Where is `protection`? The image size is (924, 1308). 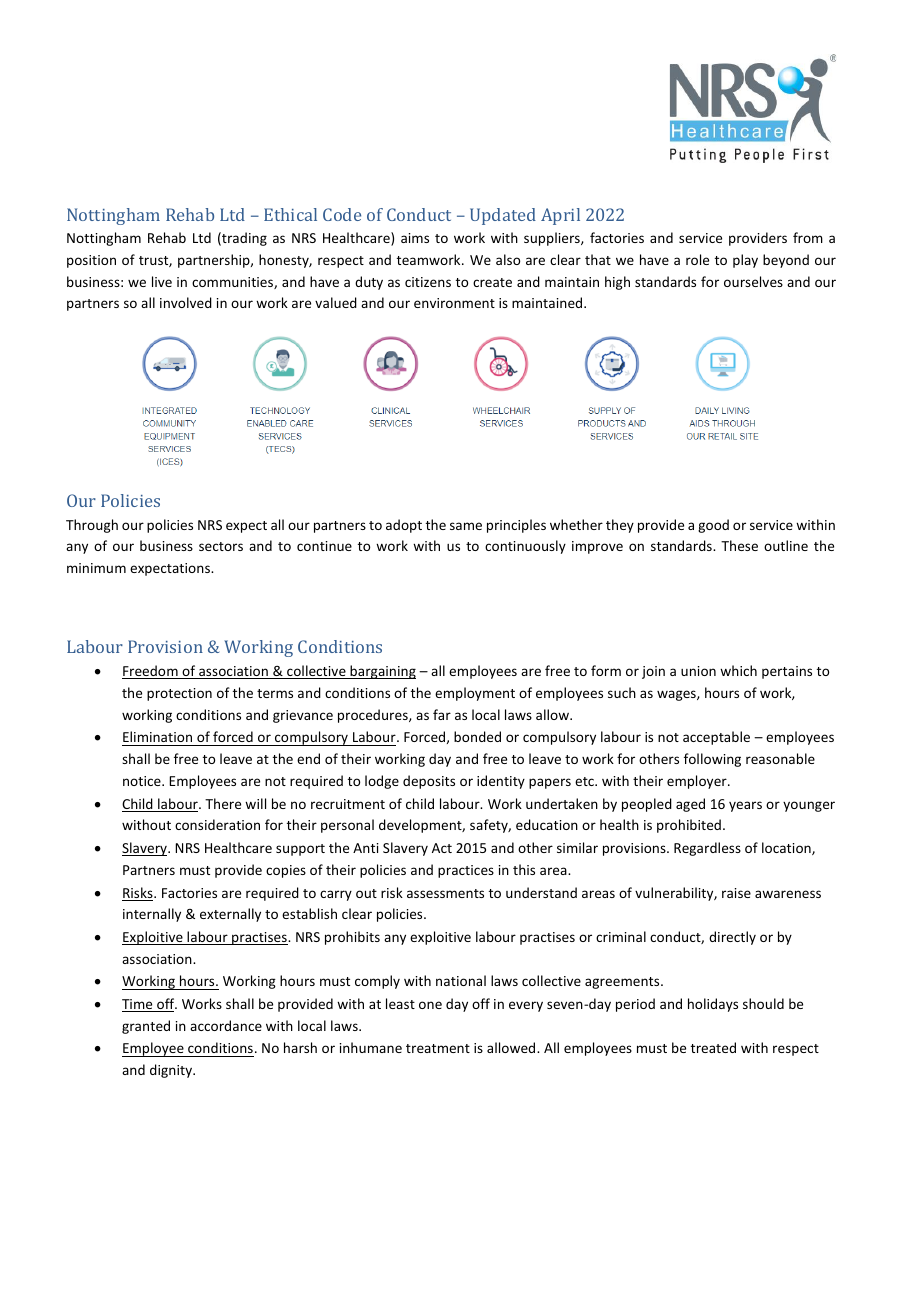 protection is located at coordinates (179, 694).
